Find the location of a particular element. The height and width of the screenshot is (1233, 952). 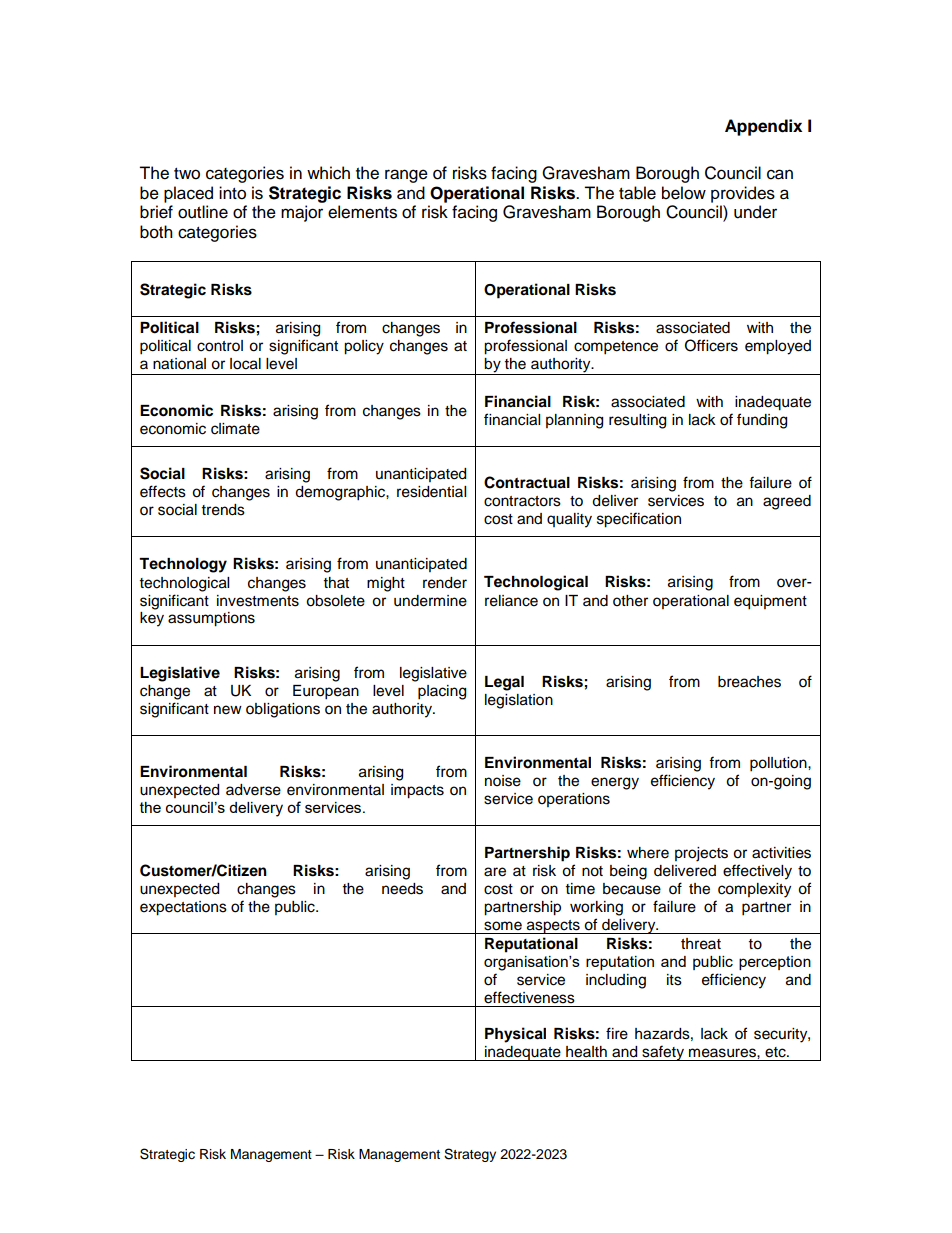

Legal is located at coordinates (504, 683).
